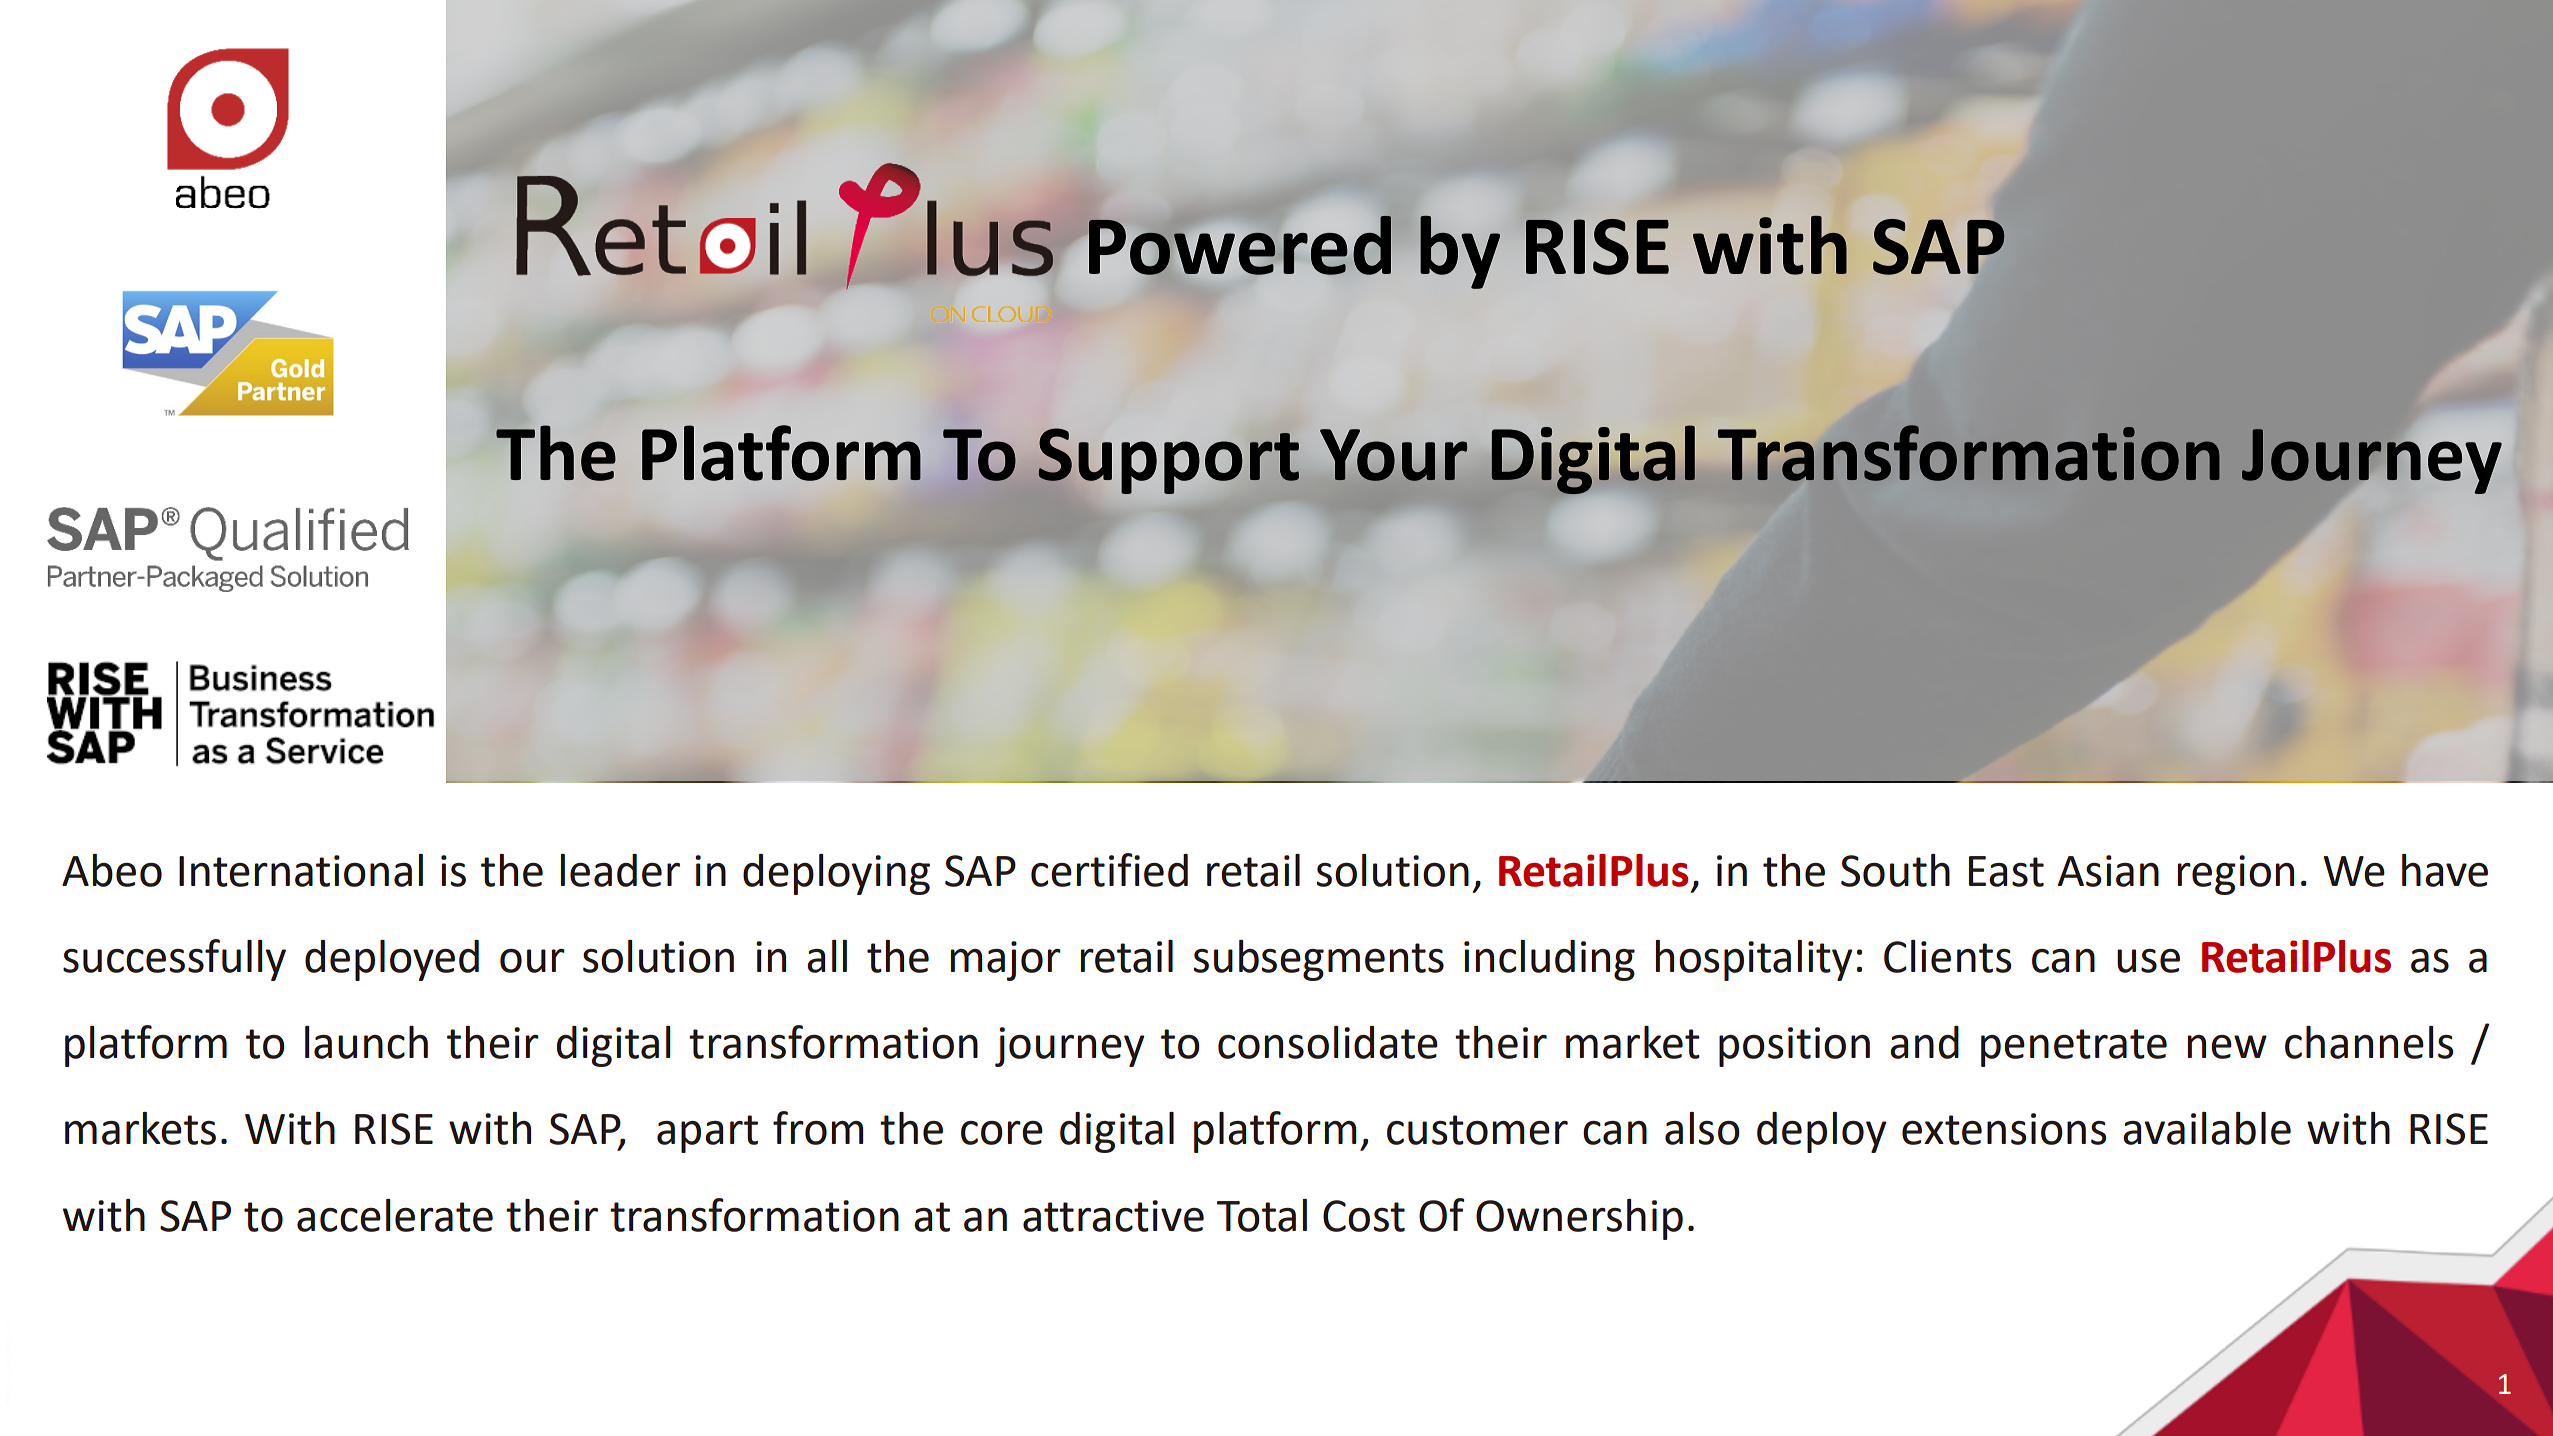 The width and height of the screenshot is (2553, 1436). Describe the element at coordinates (1240, 245) in the screenshot. I see `Powered` at that location.
